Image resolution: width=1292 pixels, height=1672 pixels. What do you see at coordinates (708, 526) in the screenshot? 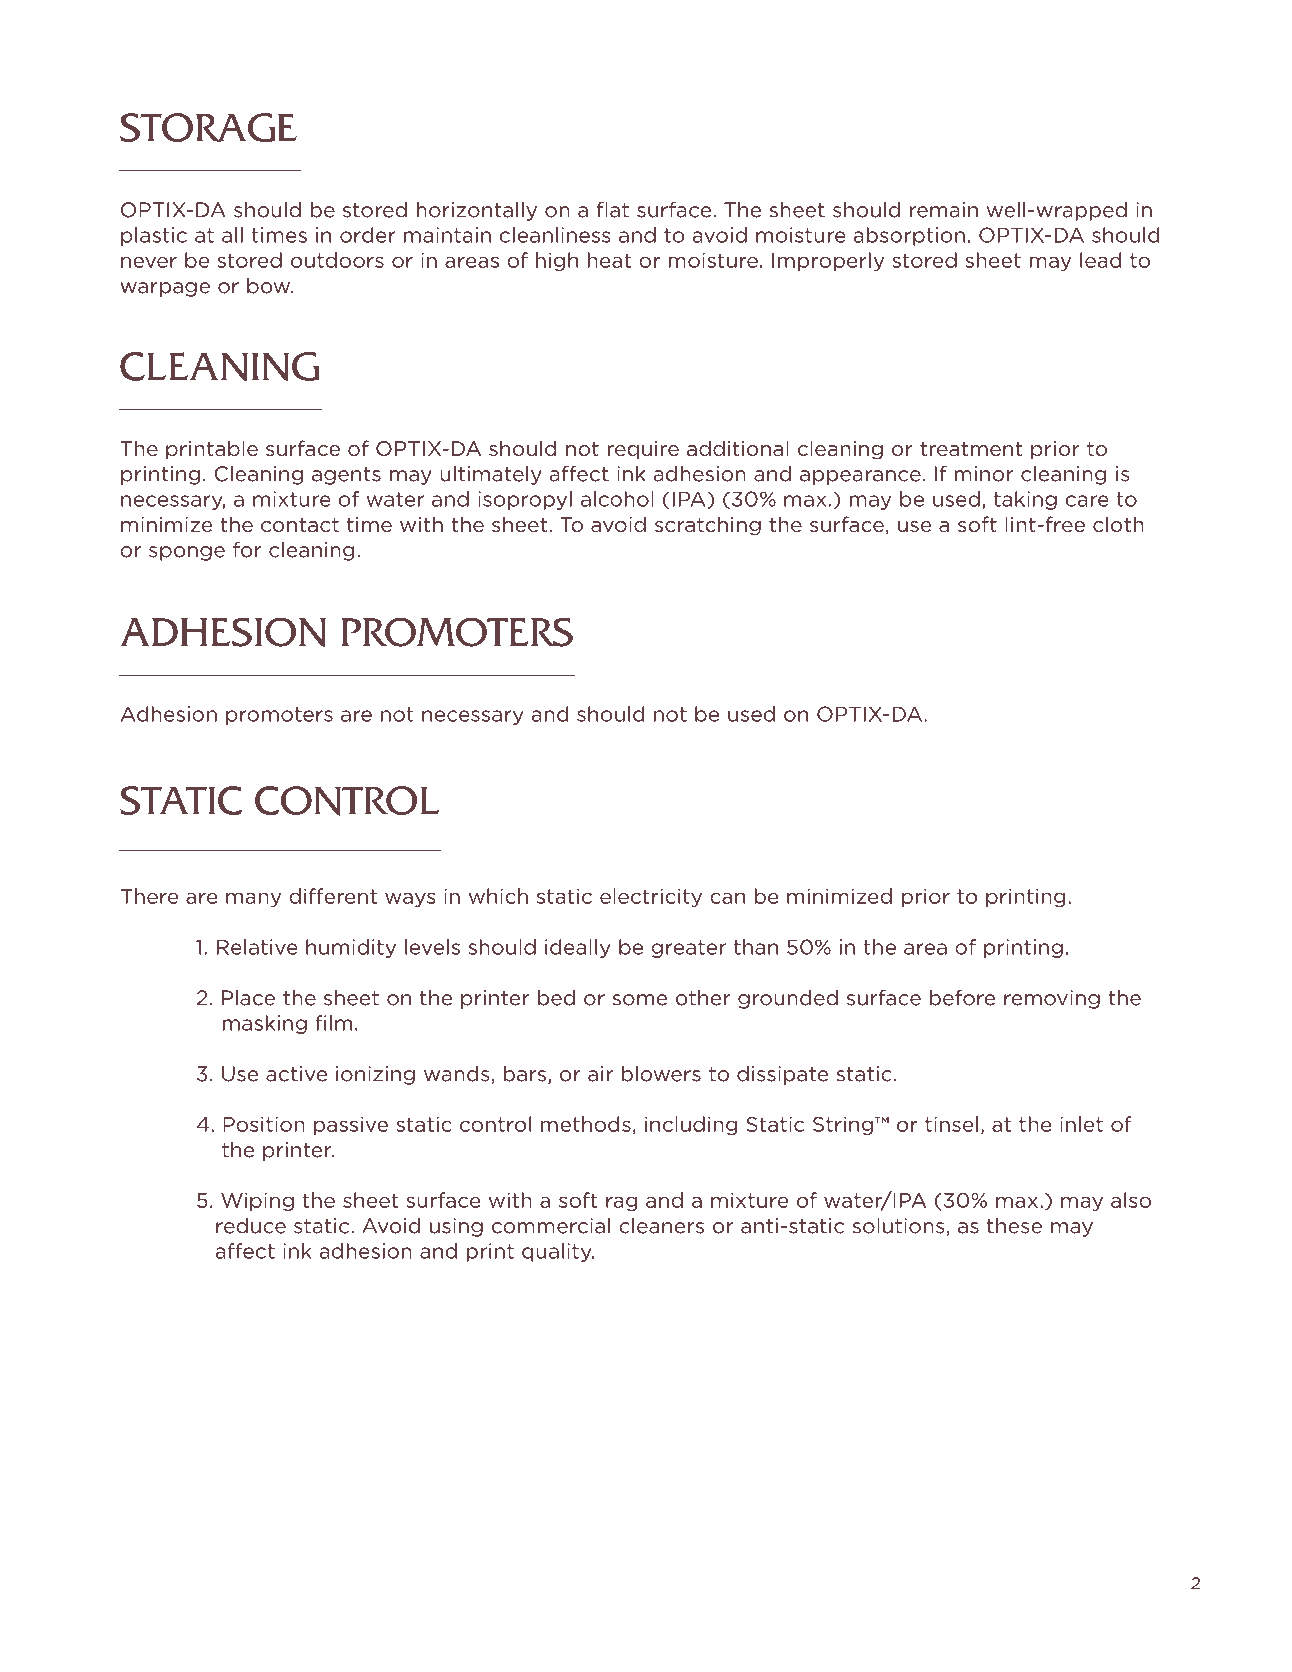
I see `scratching` at bounding box center [708, 526].
